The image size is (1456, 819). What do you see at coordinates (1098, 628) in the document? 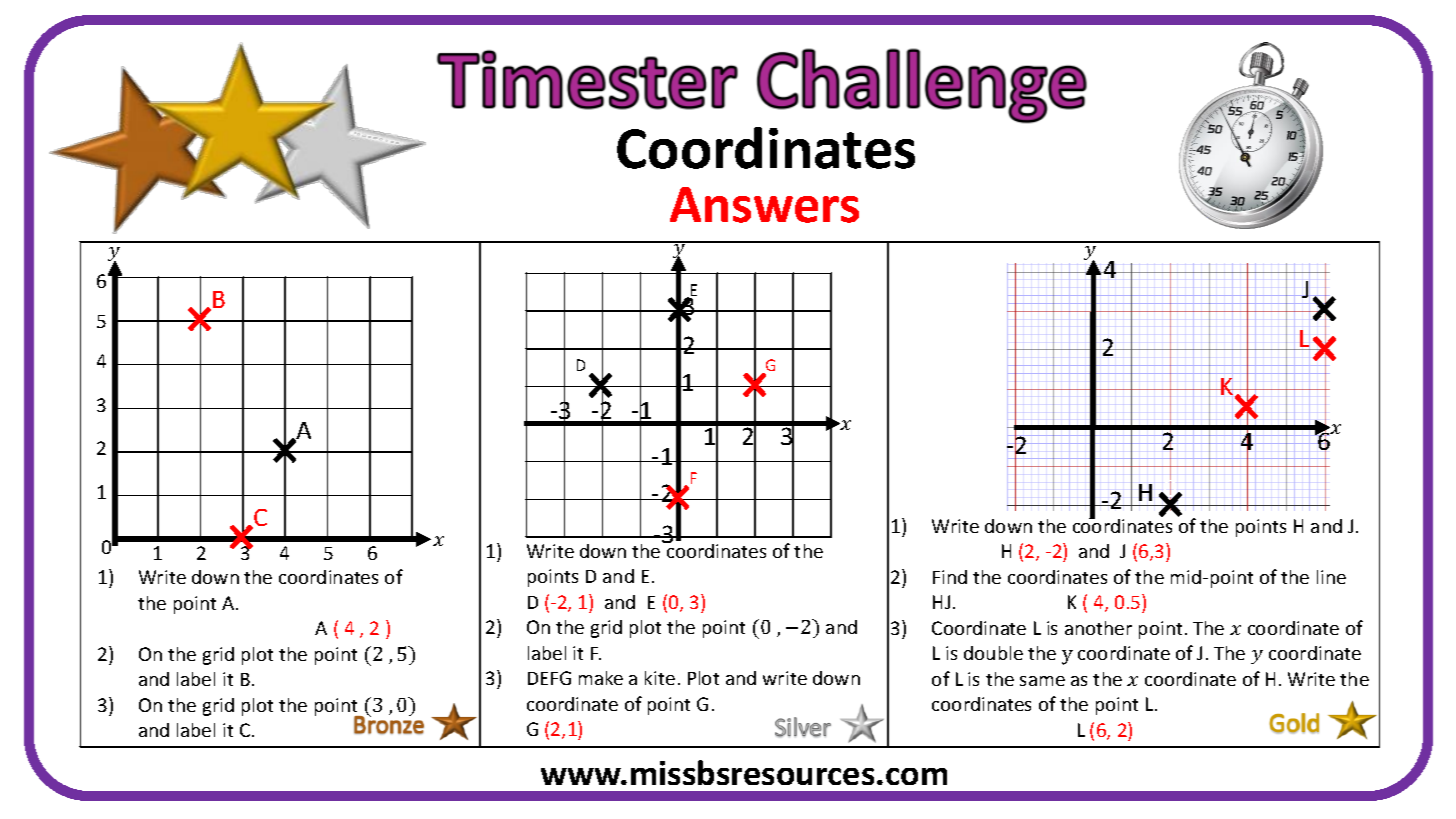
I see `another` at bounding box center [1098, 628].
